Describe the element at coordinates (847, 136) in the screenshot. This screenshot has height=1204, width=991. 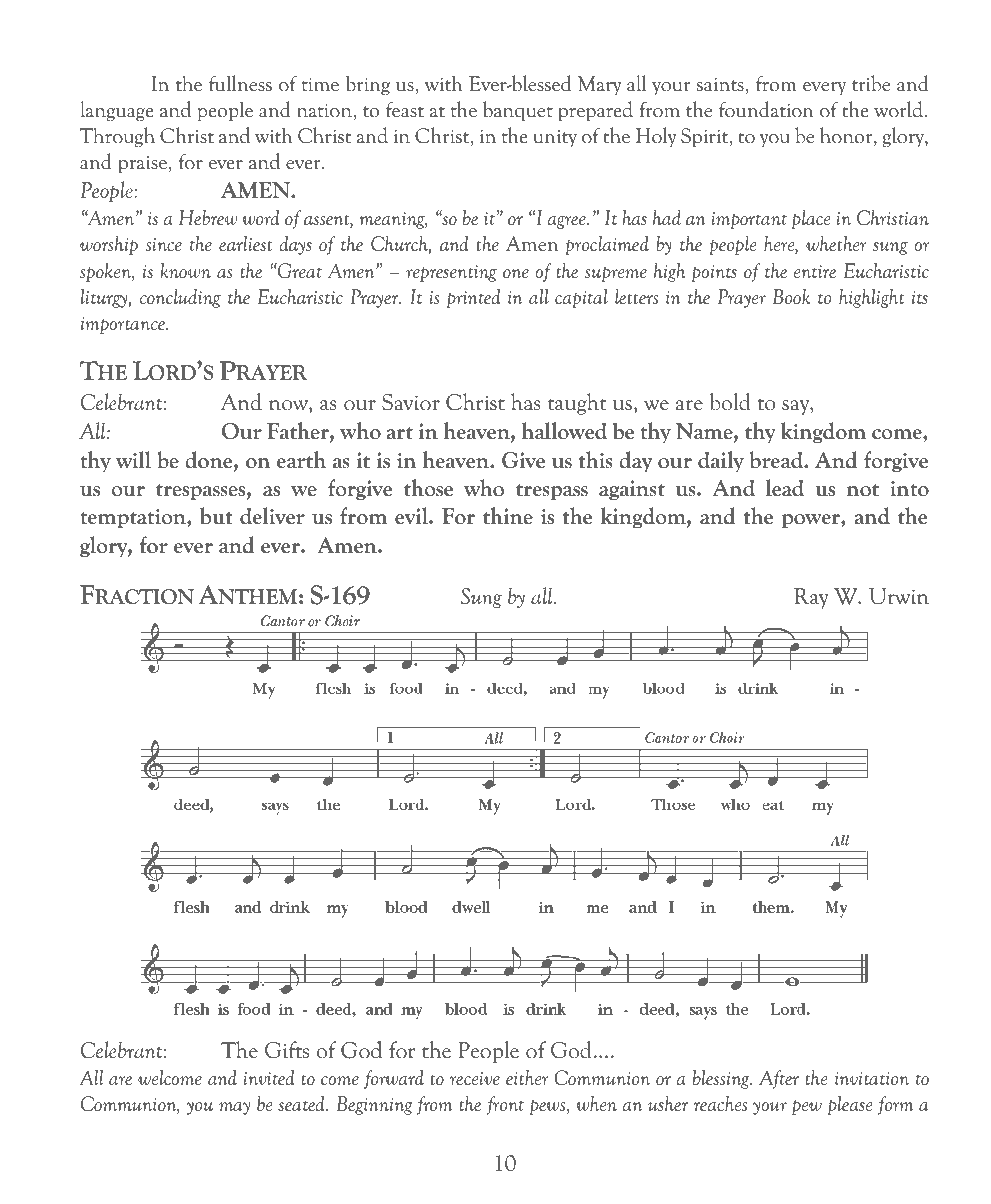
I see `honor` at that location.
